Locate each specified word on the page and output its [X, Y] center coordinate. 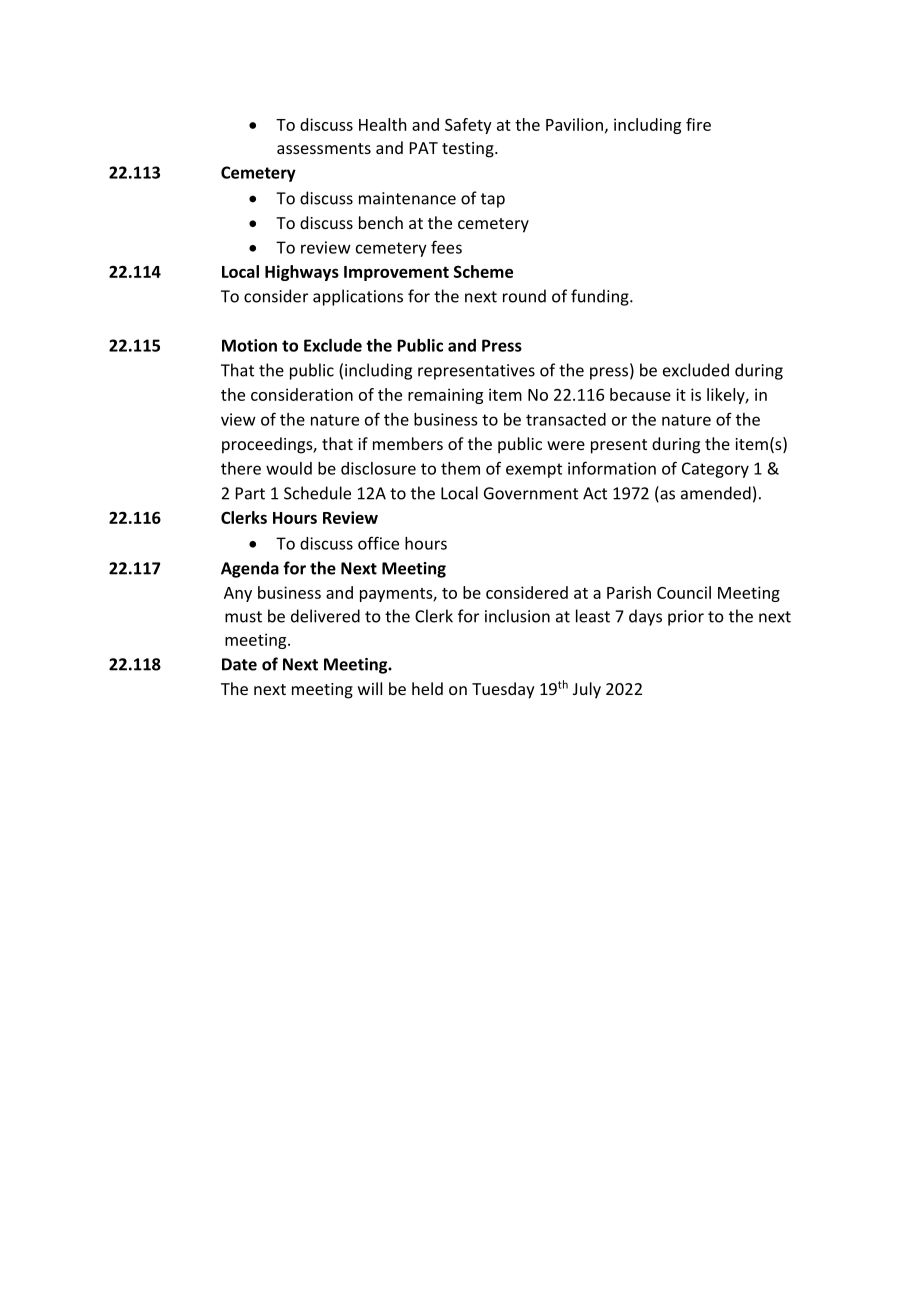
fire [698, 124]
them [460, 468]
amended [716, 493]
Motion [249, 345]
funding [601, 297]
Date [239, 664]
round [524, 296]
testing [469, 150]
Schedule [317, 493]
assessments [324, 148]
